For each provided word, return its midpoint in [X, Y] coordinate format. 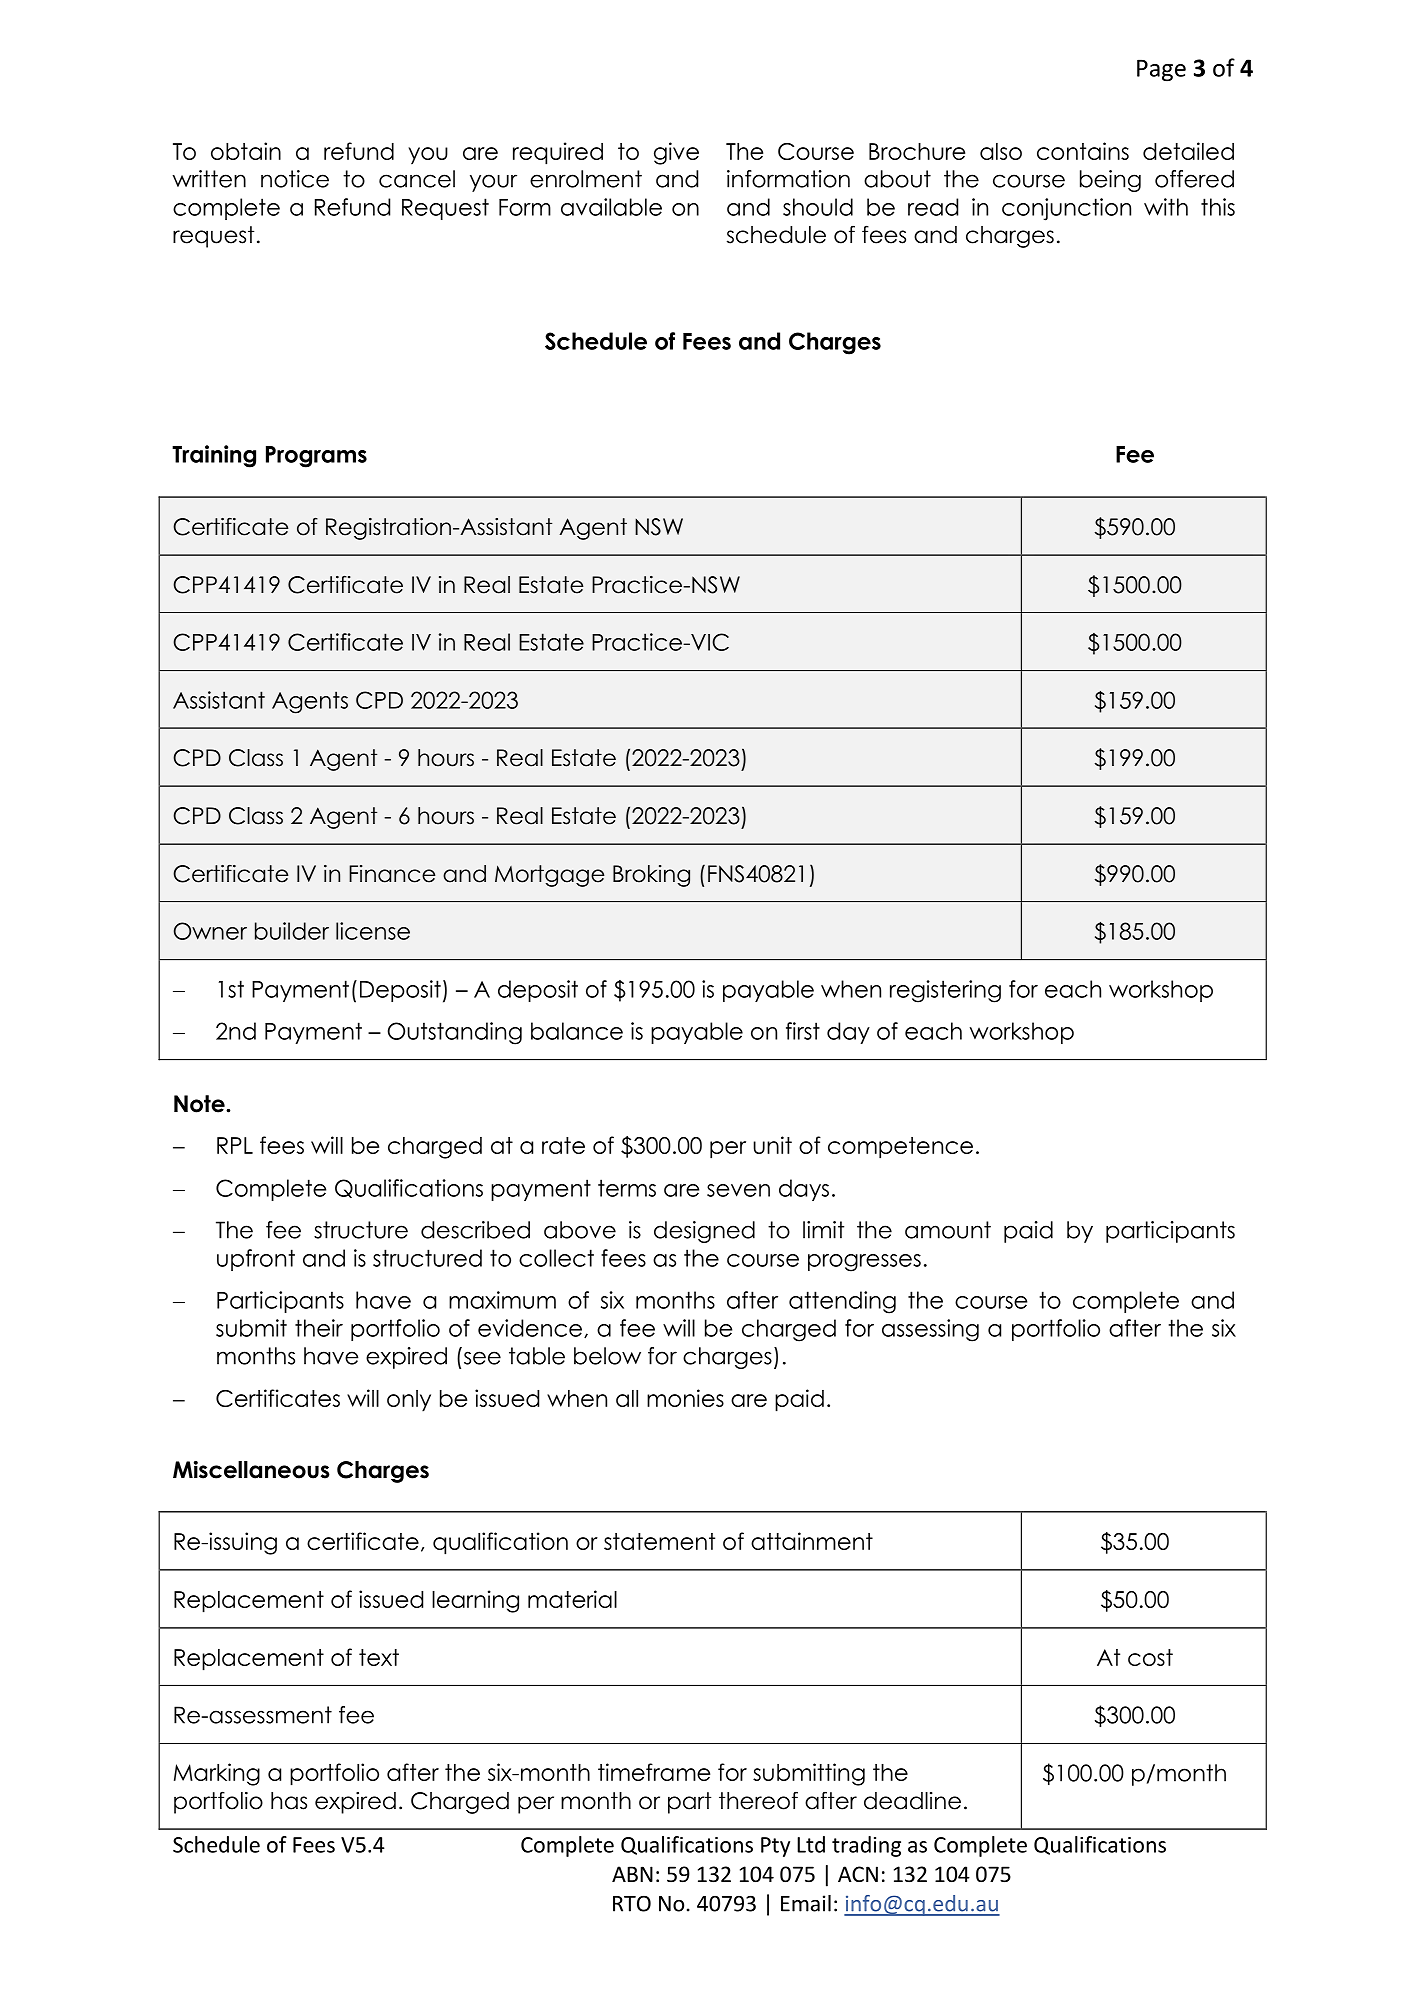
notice [295, 179]
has [289, 1801]
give [676, 153]
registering [945, 991]
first [803, 1031]
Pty [775, 1847]
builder [292, 931]
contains [1083, 151]
